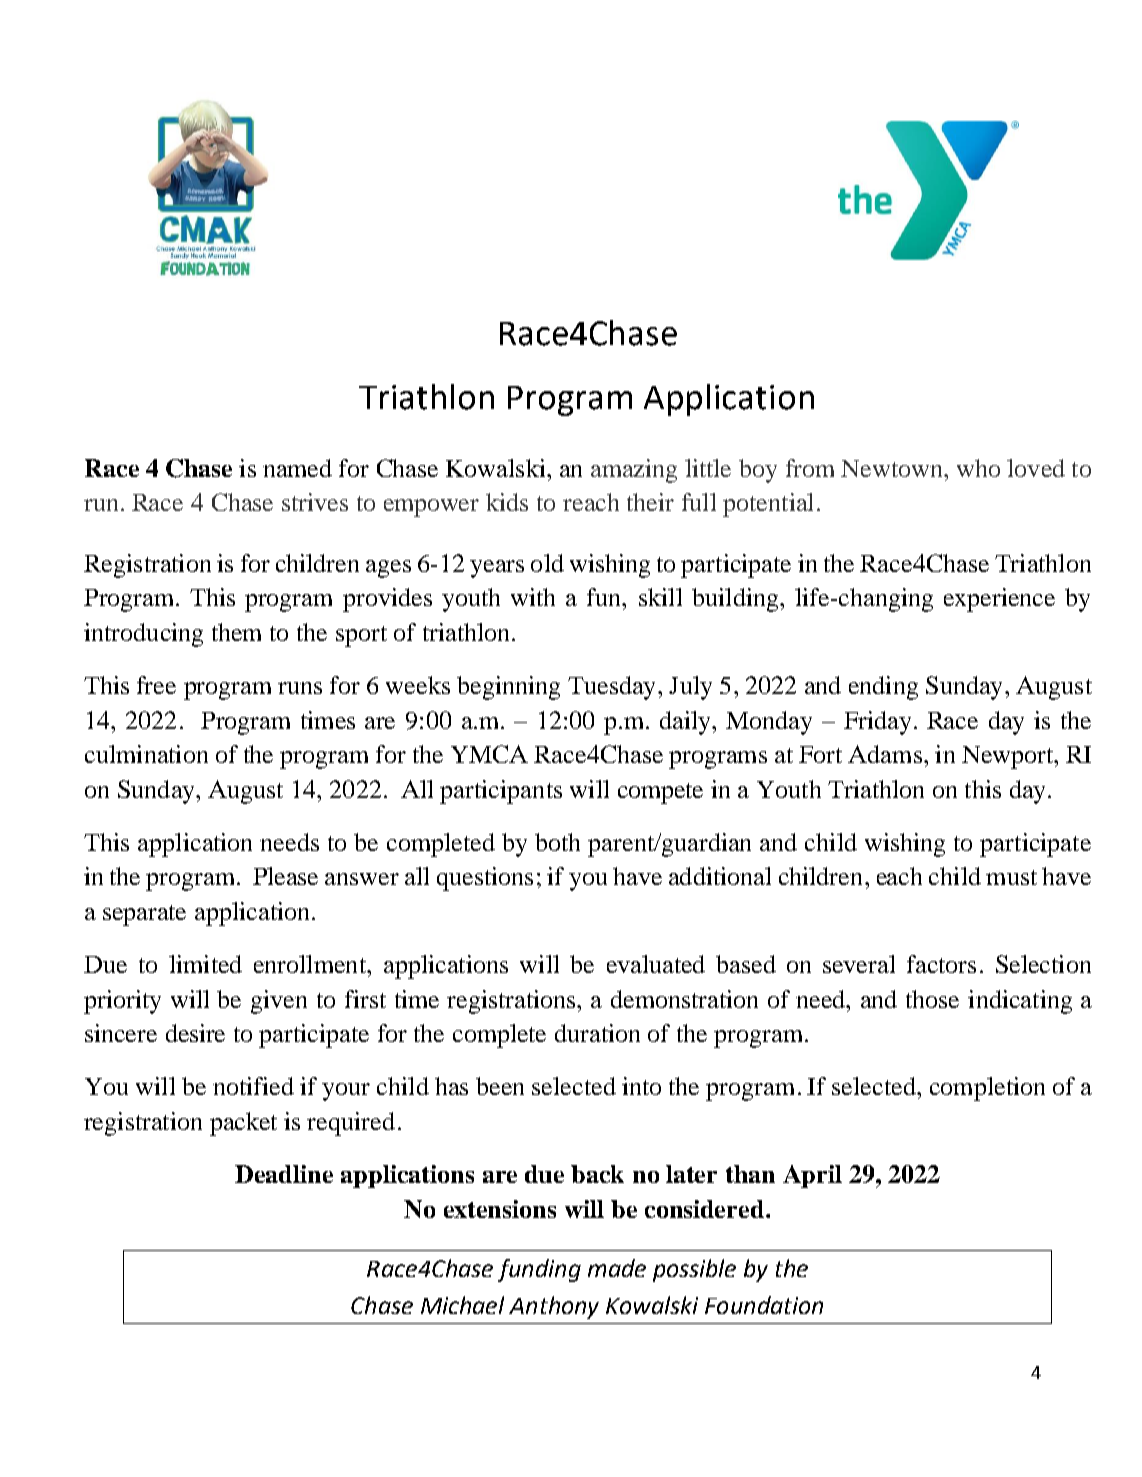 This screenshot has height=1477, width=1142. Describe the element at coordinates (489, 754) in the screenshot. I see `YMCA` at that location.
